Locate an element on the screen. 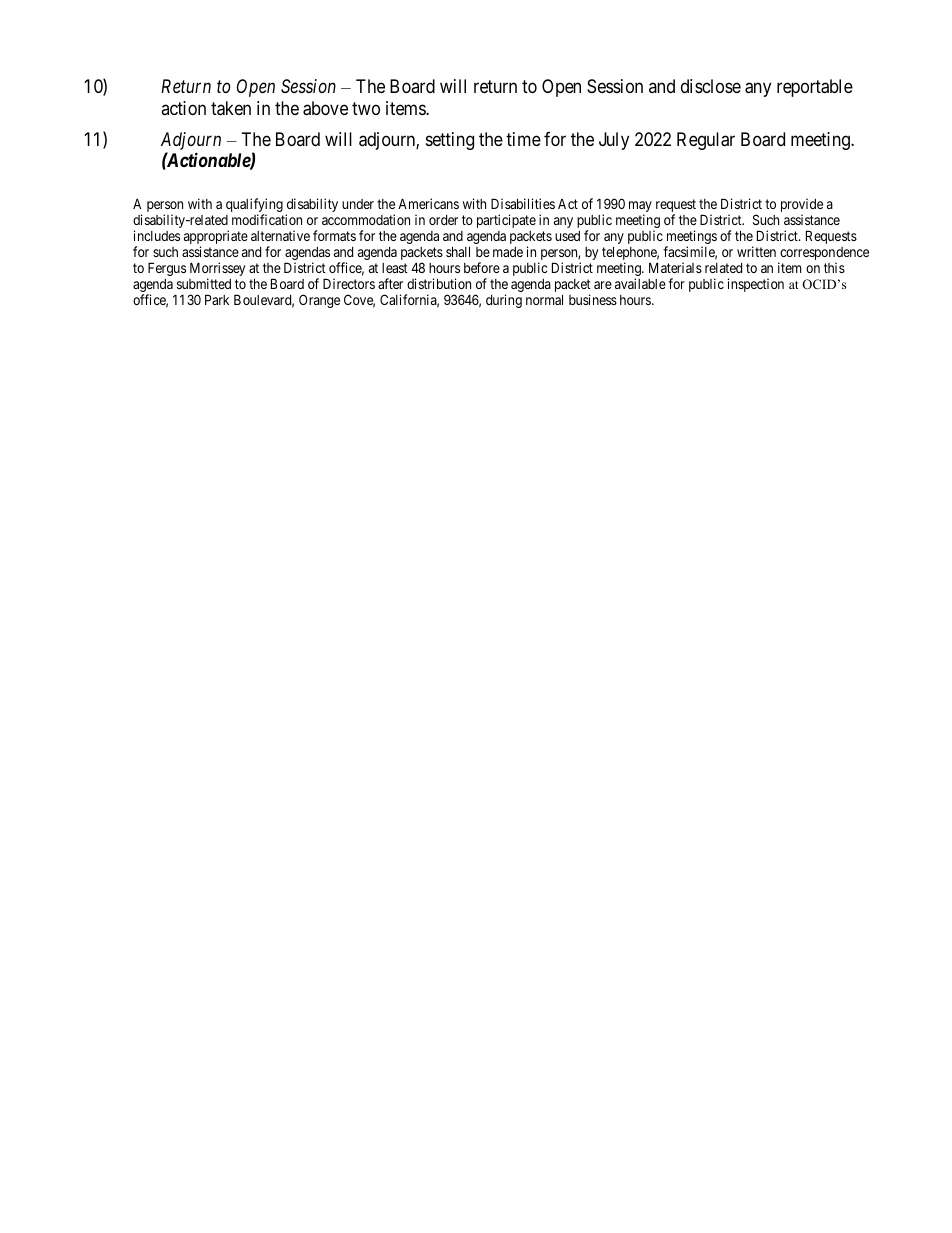  two is located at coordinates (366, 108).
